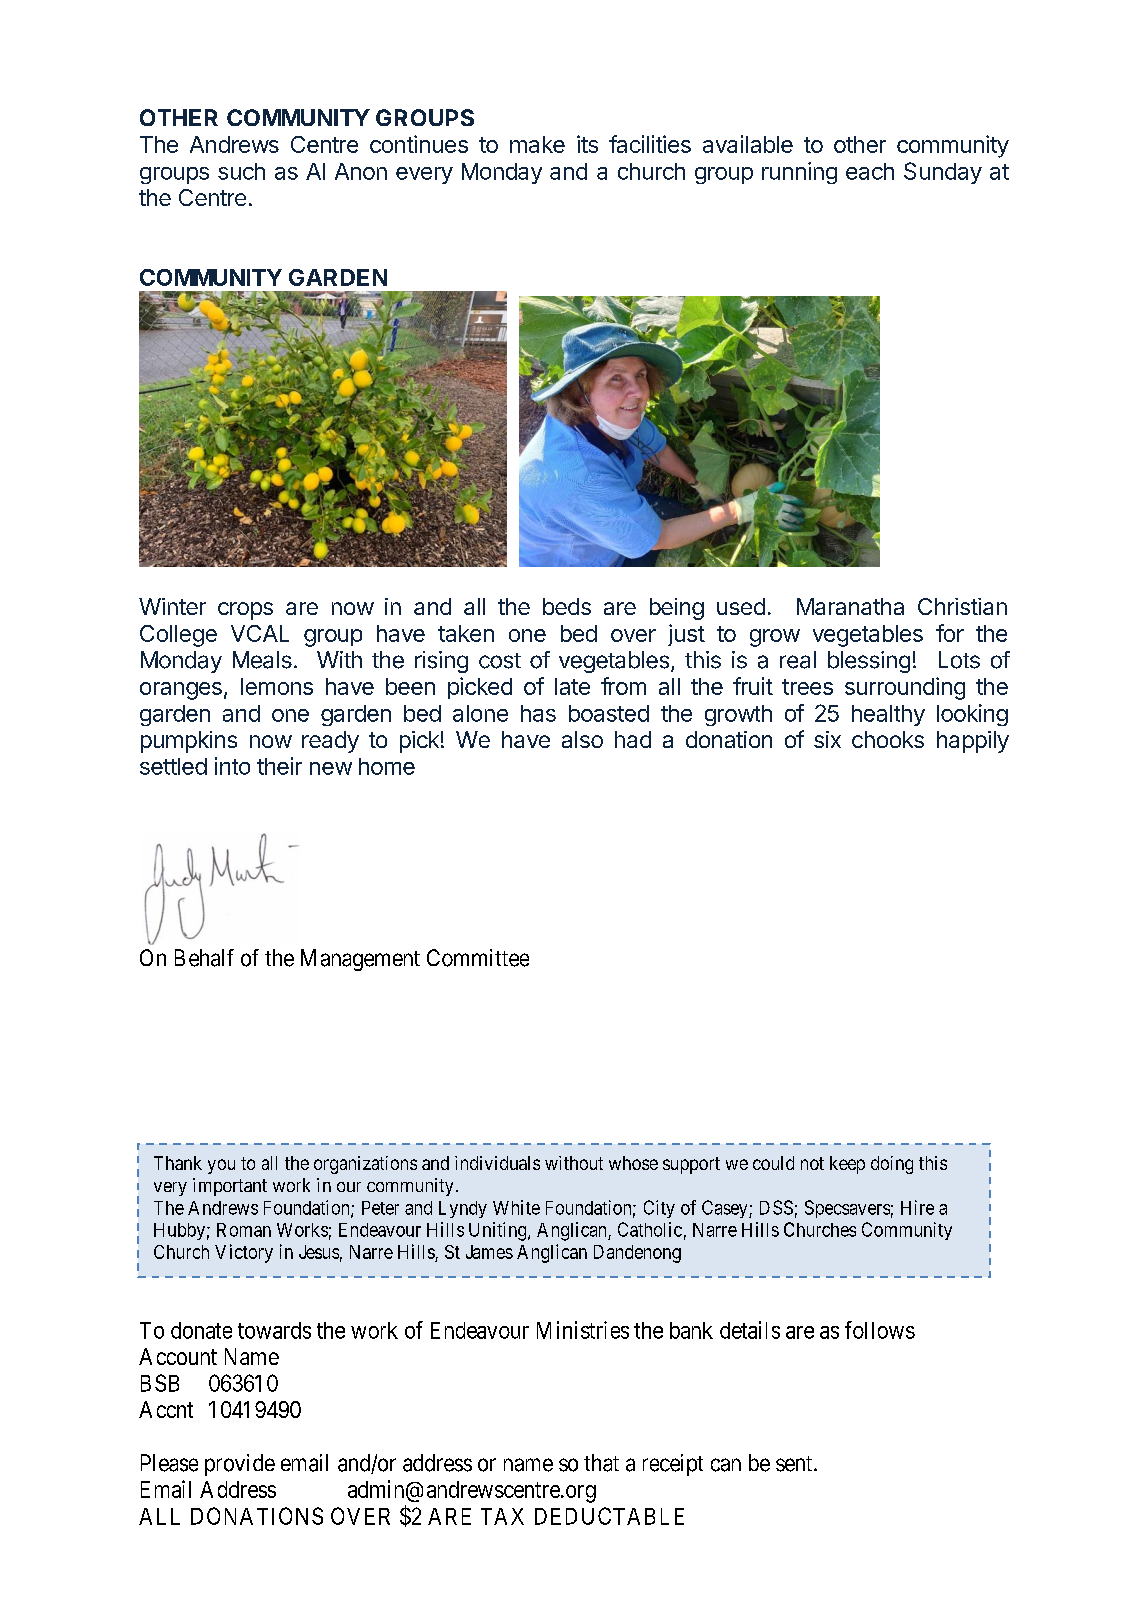 Image resolution: width=1147 pixels, height=1622 pixels. I want to click on crops, so click(245, 611).
